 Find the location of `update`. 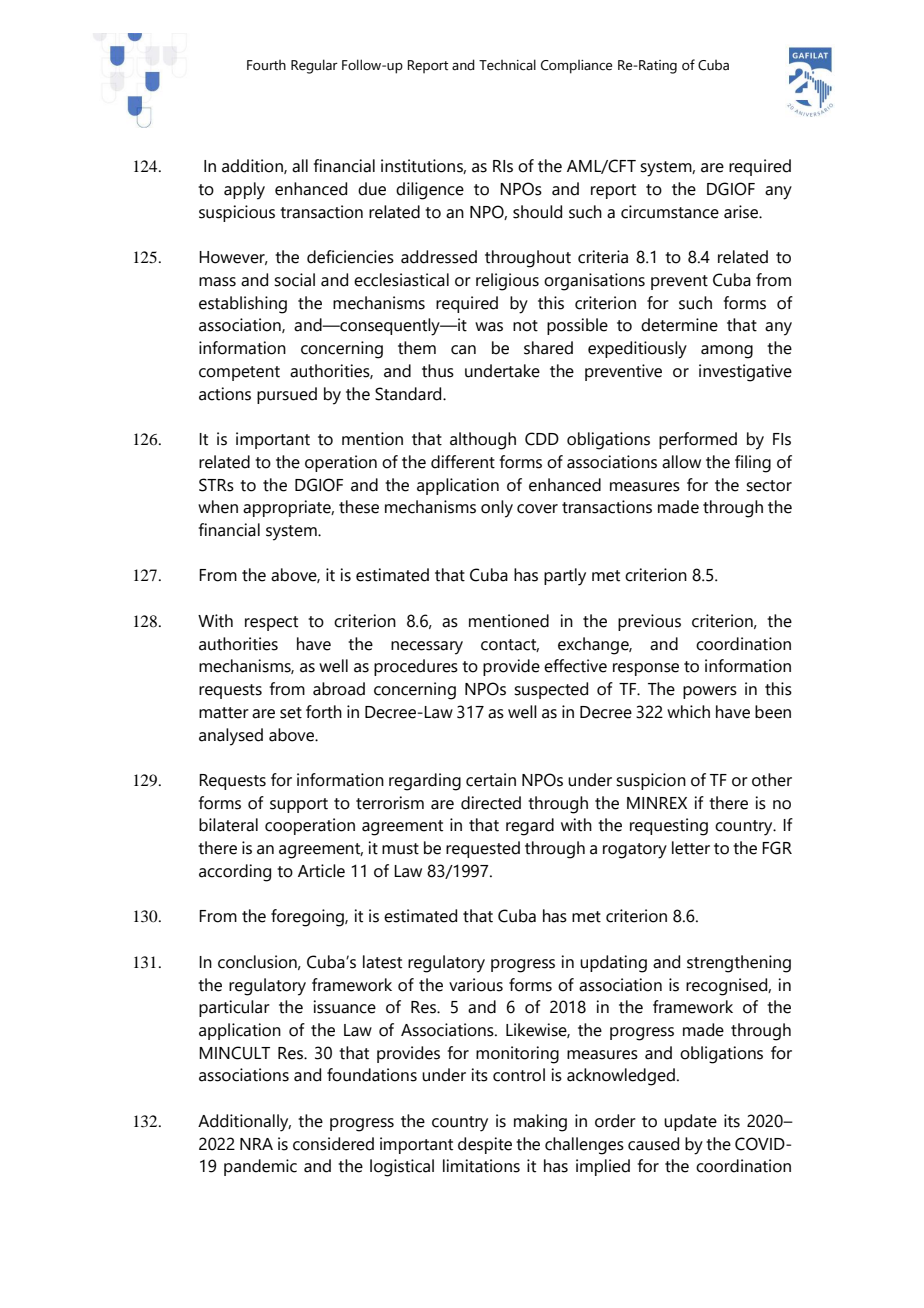

update is located at coordinates (690, 1122).
